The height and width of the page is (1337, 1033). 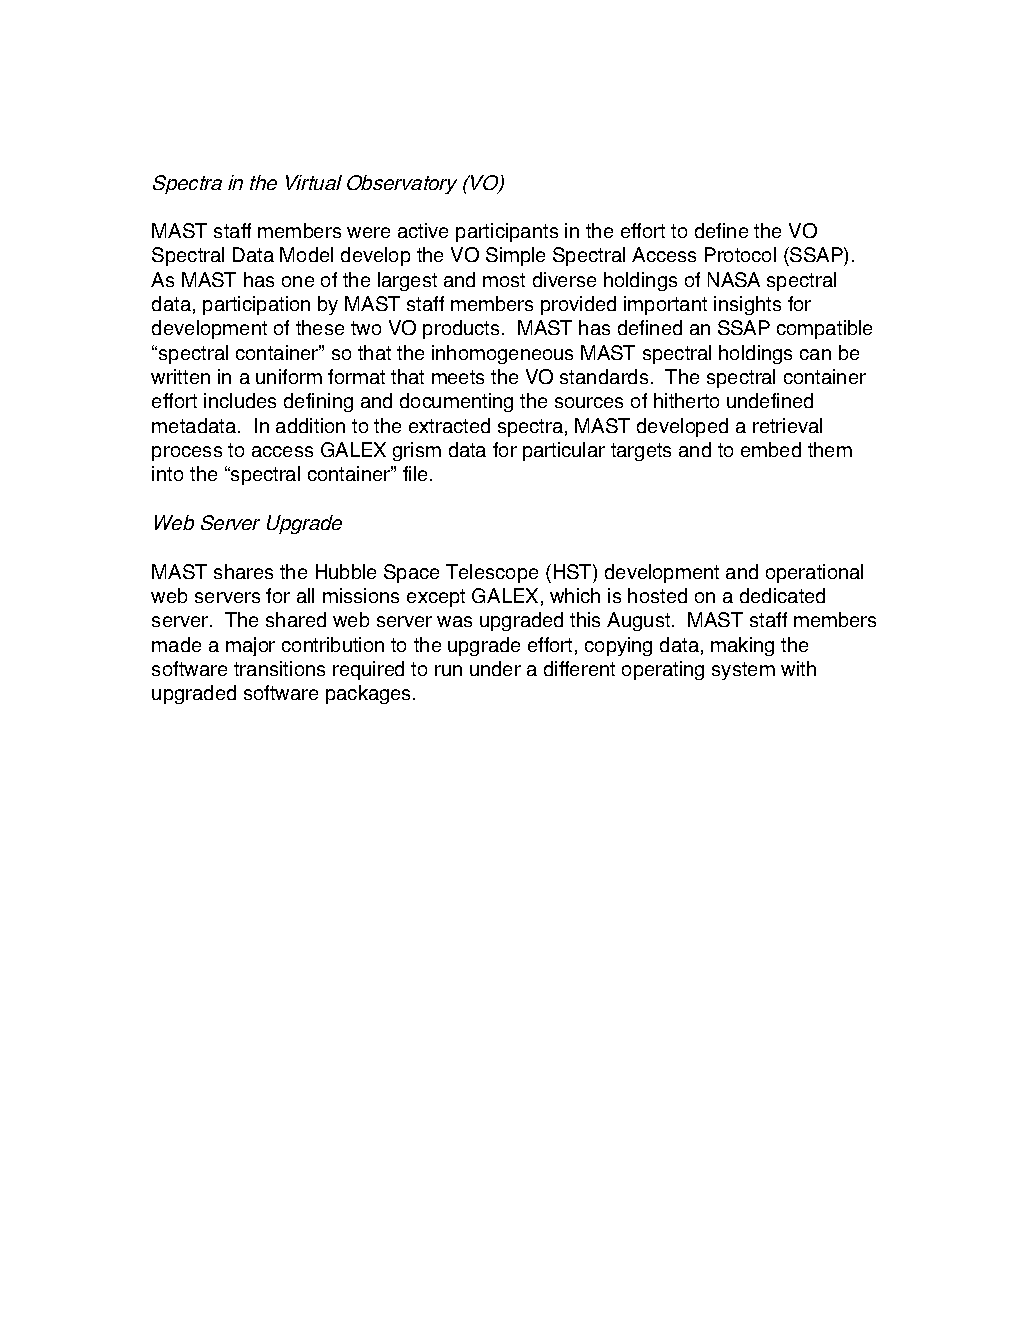 I want to click on transitions, so click(x=279, y=668).
